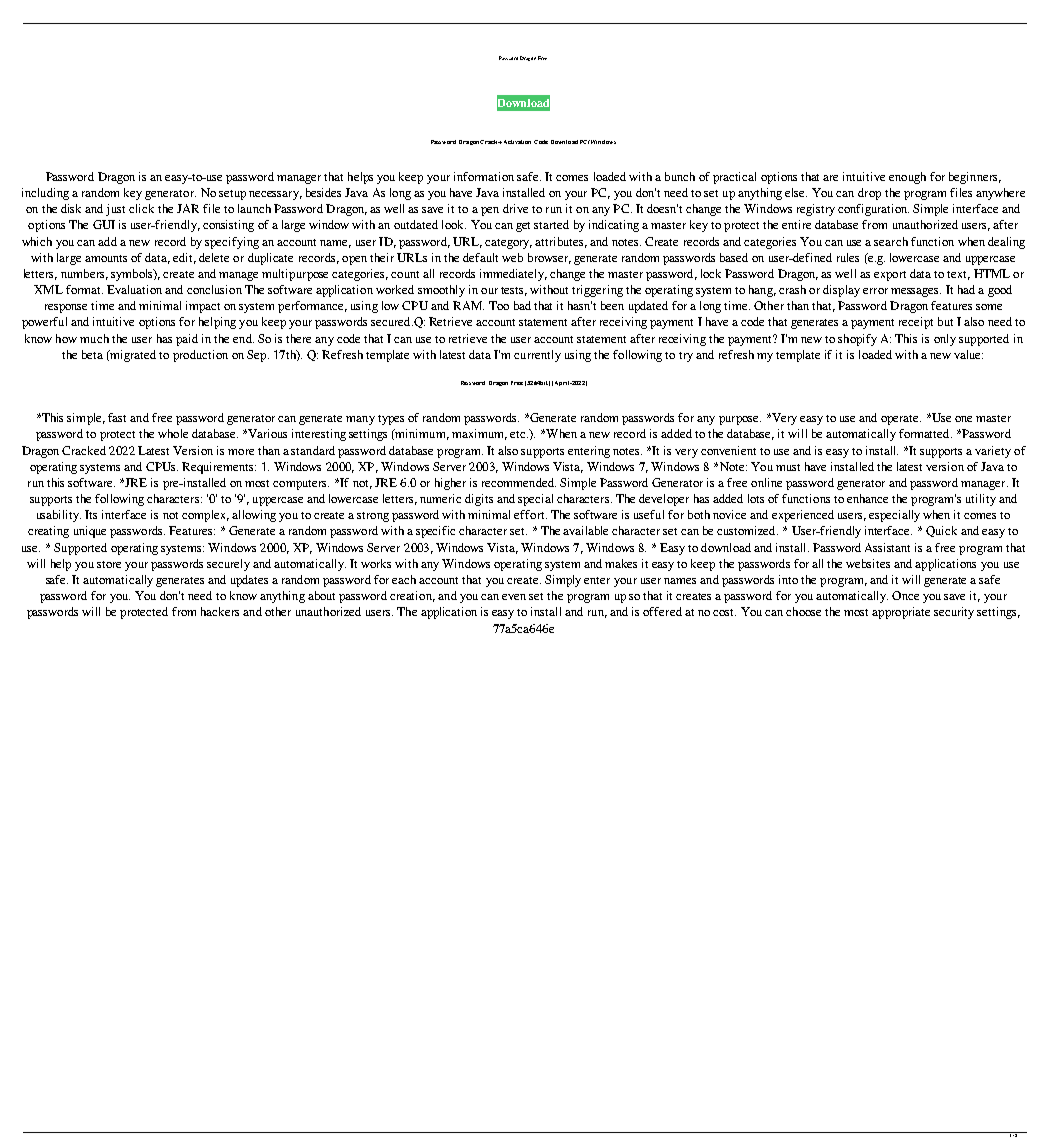 Image resolution: width=1050 pixels, height=1148 pixels. Describe the element at coordinates (993, 452) in the page. I see `variety` at that location.
